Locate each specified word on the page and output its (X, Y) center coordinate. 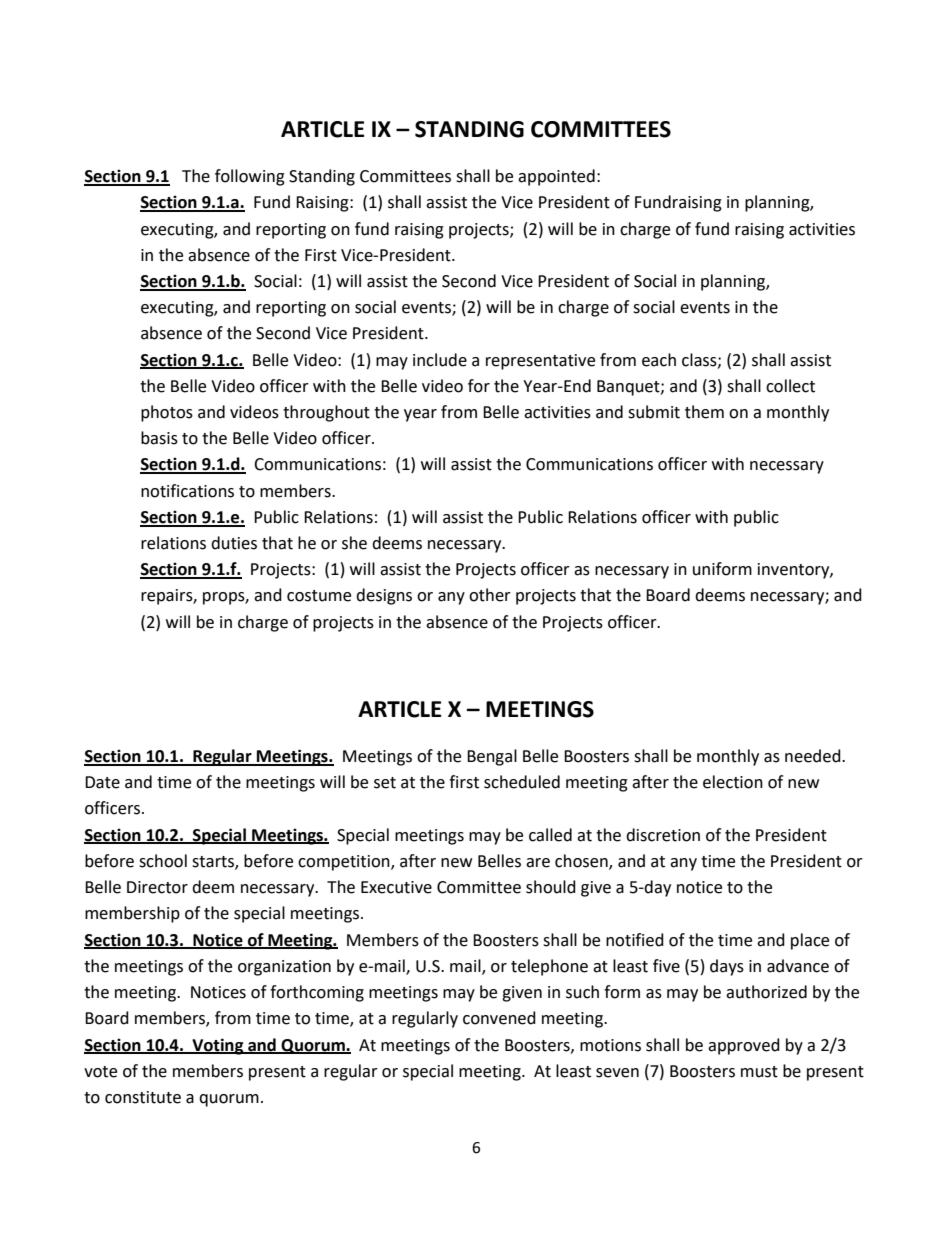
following (250, 177)
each (659, 360)
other (490, 595)
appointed (556, 177)
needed (814, 756)
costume (319, 596)
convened (499, 1018)
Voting (218, 1046)
